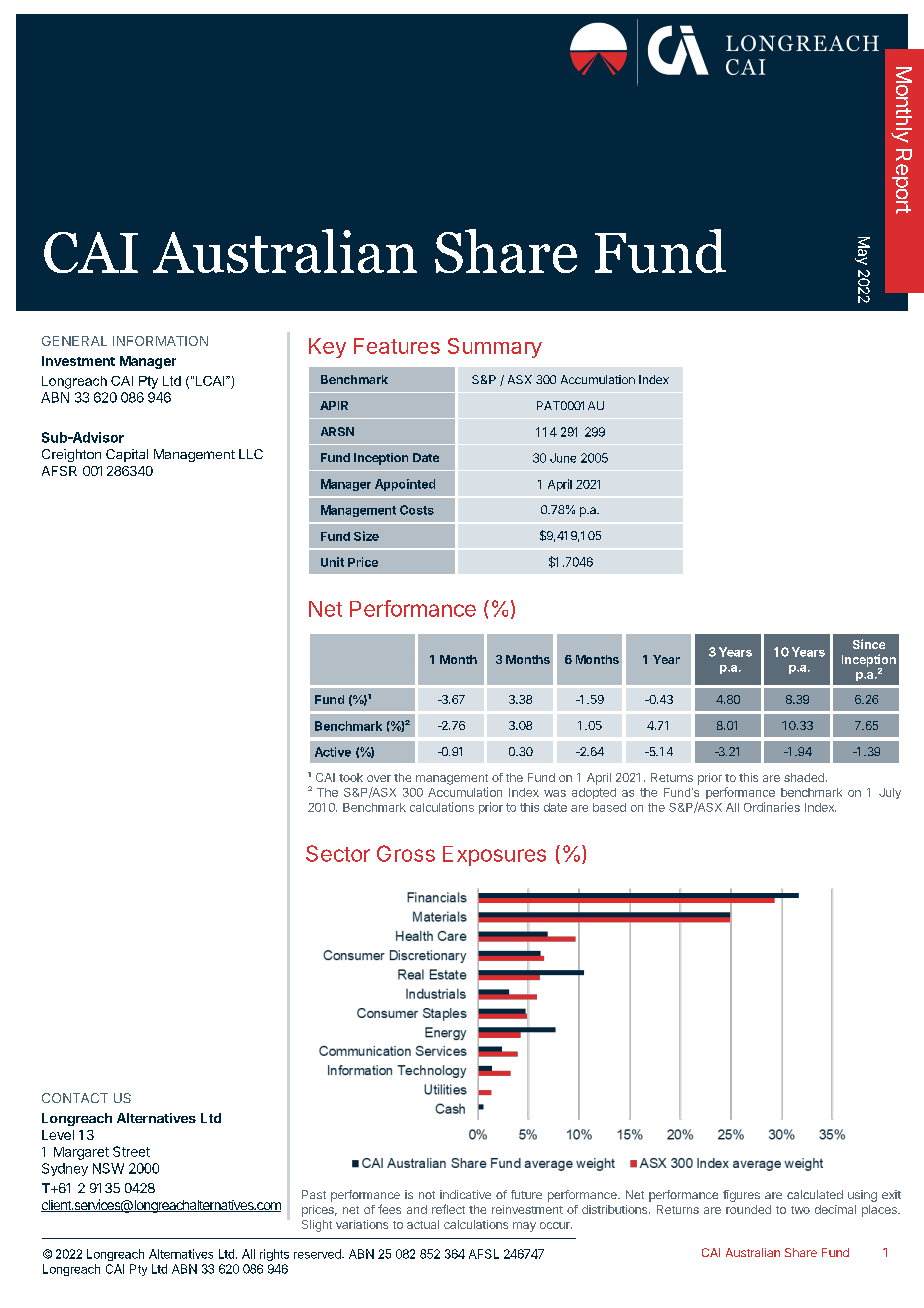 The image size is (924, 1308). What do you see at coordinates (494, 856) in the screenshot?
I see `Exposures` at bounding box center [494, 856].
